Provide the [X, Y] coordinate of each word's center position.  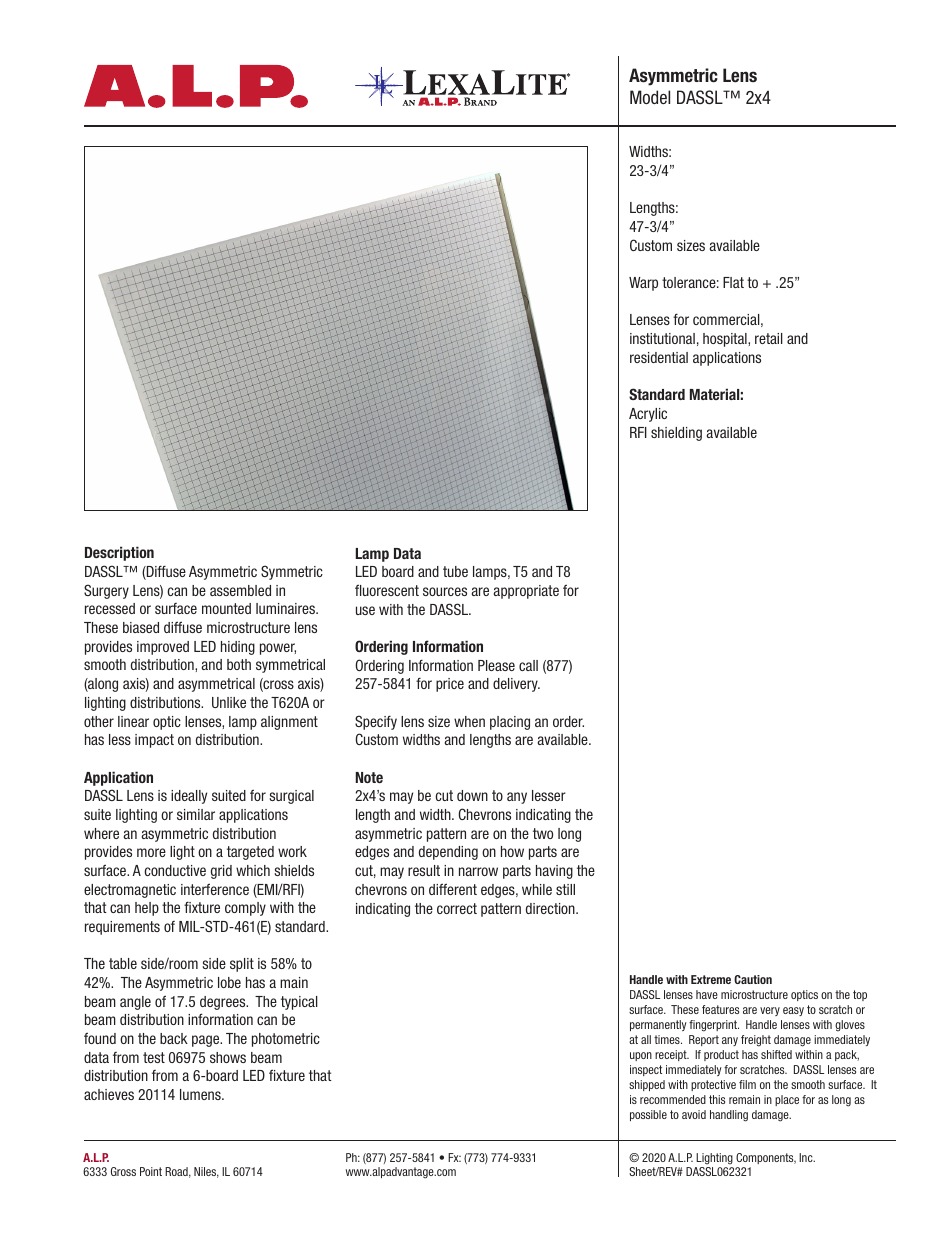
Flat [733, 282]
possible [648, 1115]
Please [496, 665]
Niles [206, 1172]
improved [163, 648]
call [528, 665]
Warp [643, 284]
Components [766, 1158]
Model [650, 97]
